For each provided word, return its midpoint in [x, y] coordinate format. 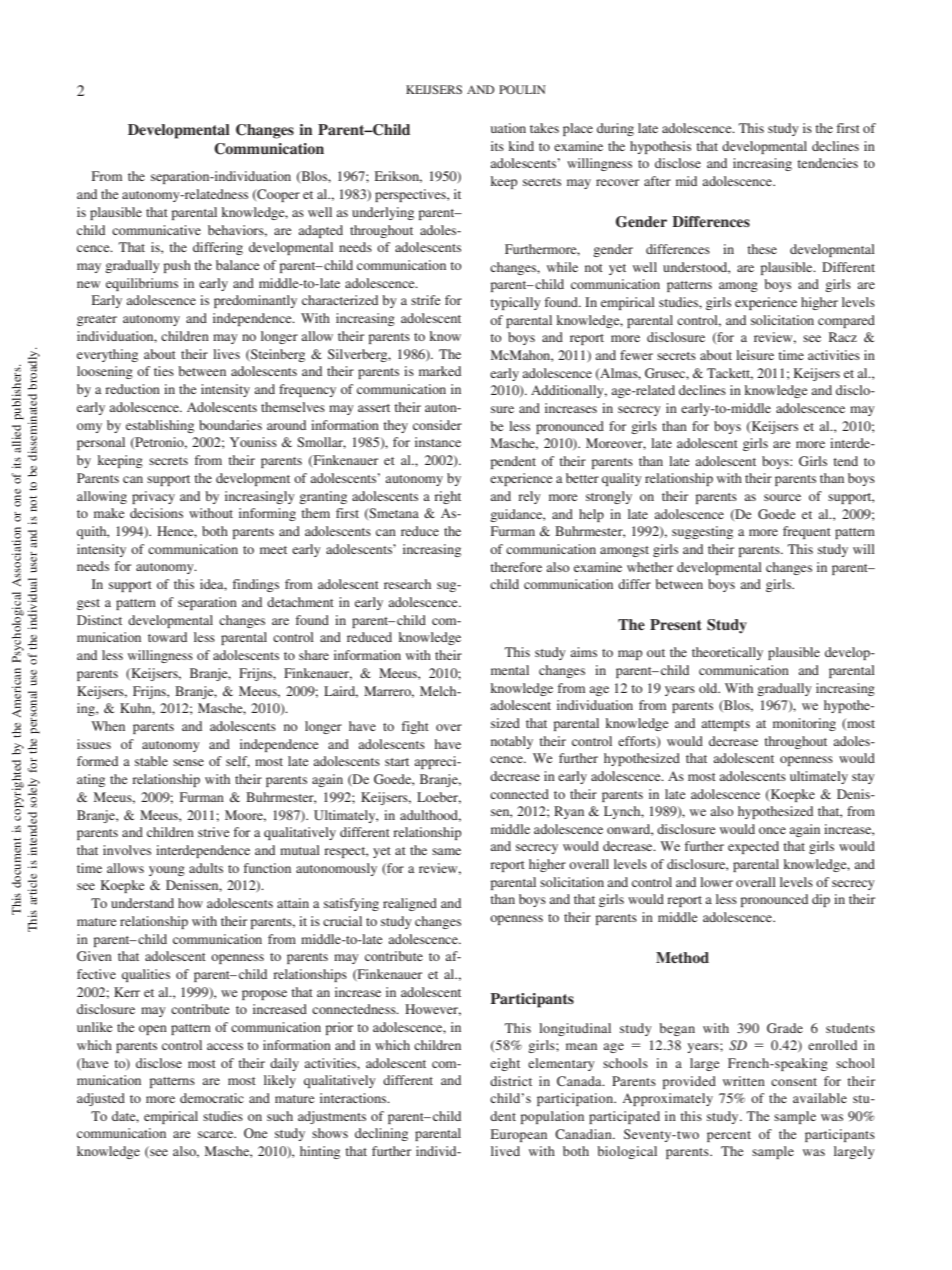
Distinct [99, 620]
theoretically [727, 653]
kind [521, 146]
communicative [156, 230]
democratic [212, 1098]
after [657, 181]
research [407, 584]
